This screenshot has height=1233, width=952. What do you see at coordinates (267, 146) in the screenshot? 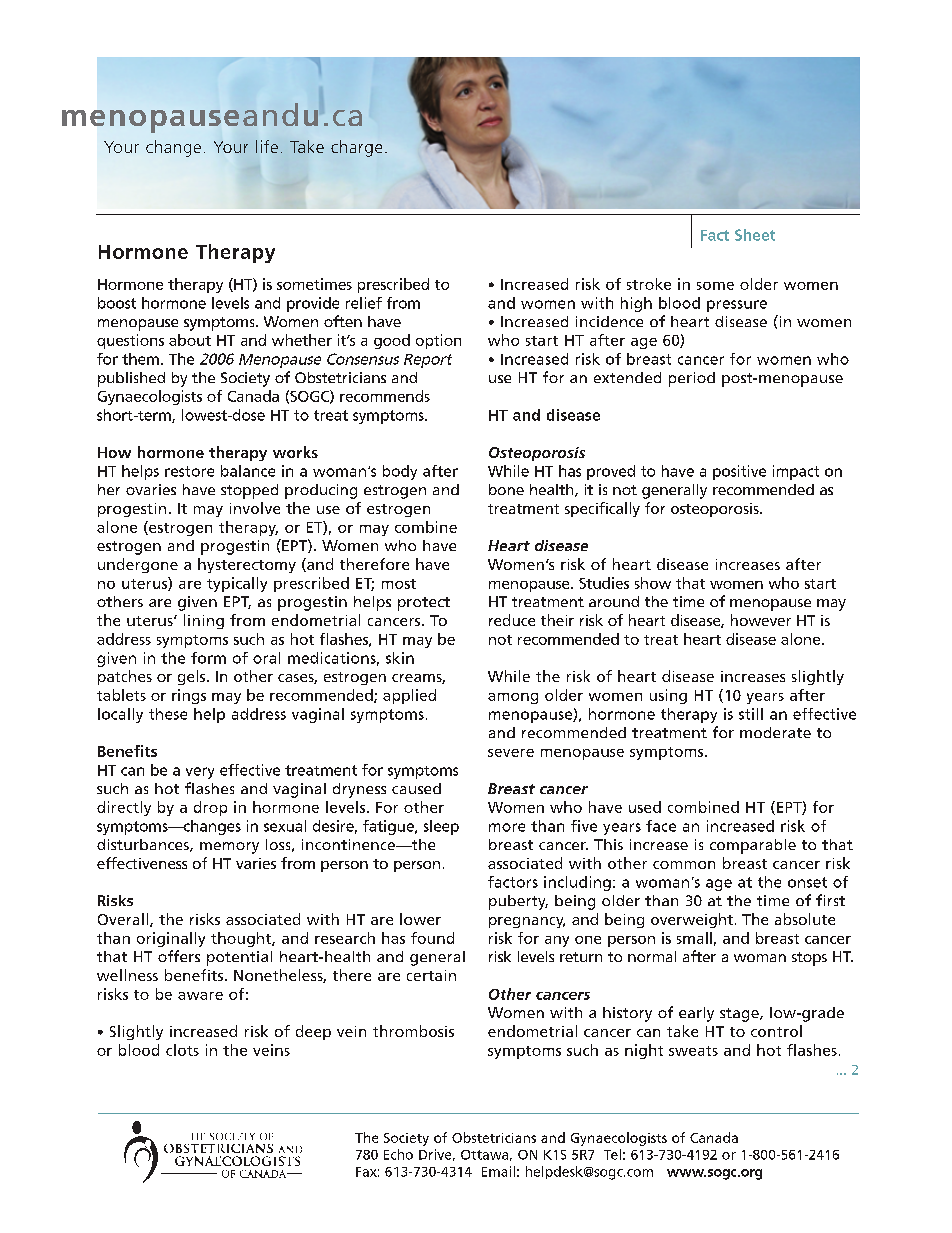
I see `life` at bounding box center [267, 146].
